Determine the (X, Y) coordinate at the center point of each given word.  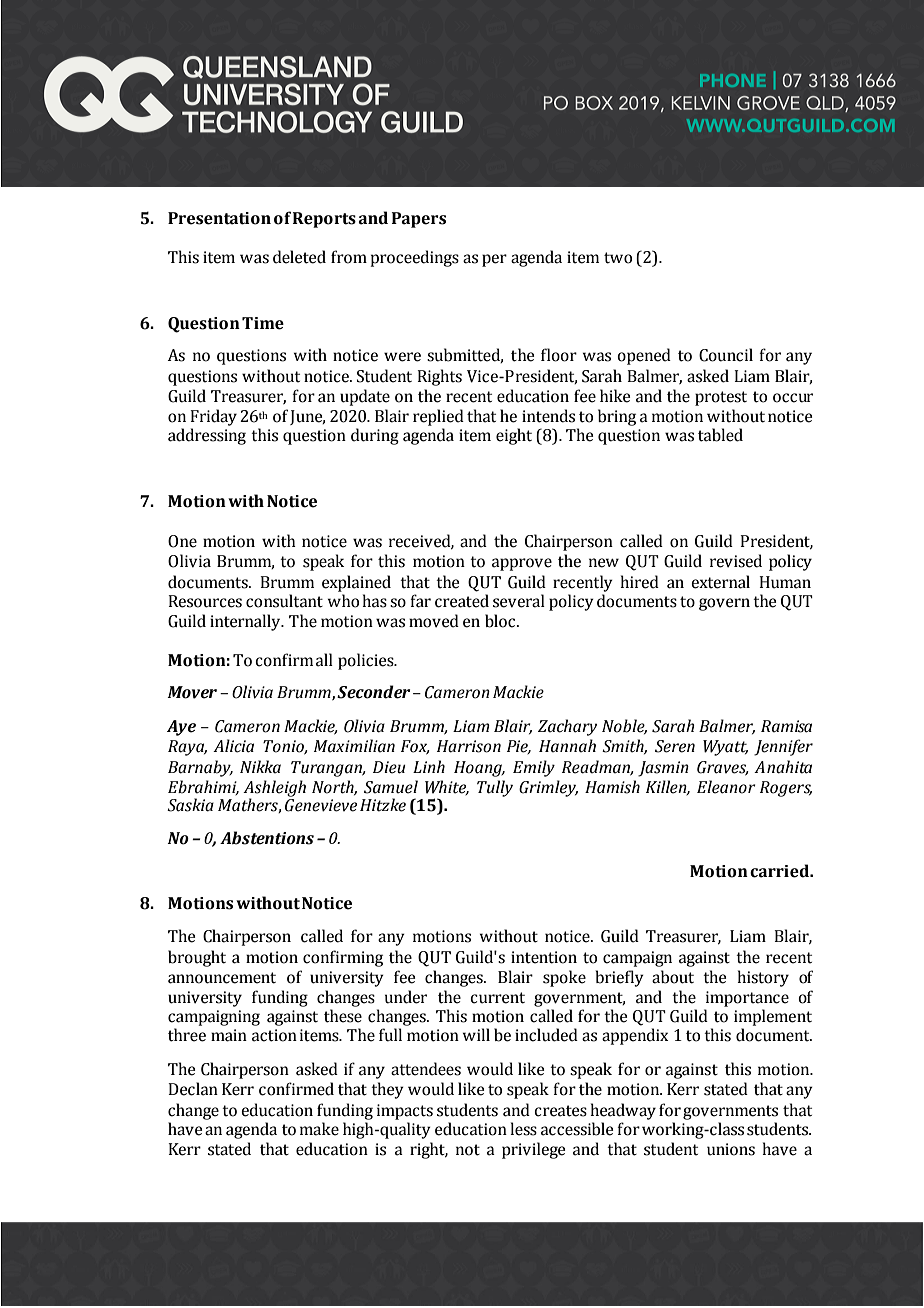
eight (514, 436)
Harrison (469, 746)
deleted (299, 257)
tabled (720, 435)
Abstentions (267, 838)
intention (544, 957)
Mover (192, 692)
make (319, 1129)
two (618, 258)
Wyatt (725, 748)
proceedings (415, 258)
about (673, 977)
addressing (207, 436)
